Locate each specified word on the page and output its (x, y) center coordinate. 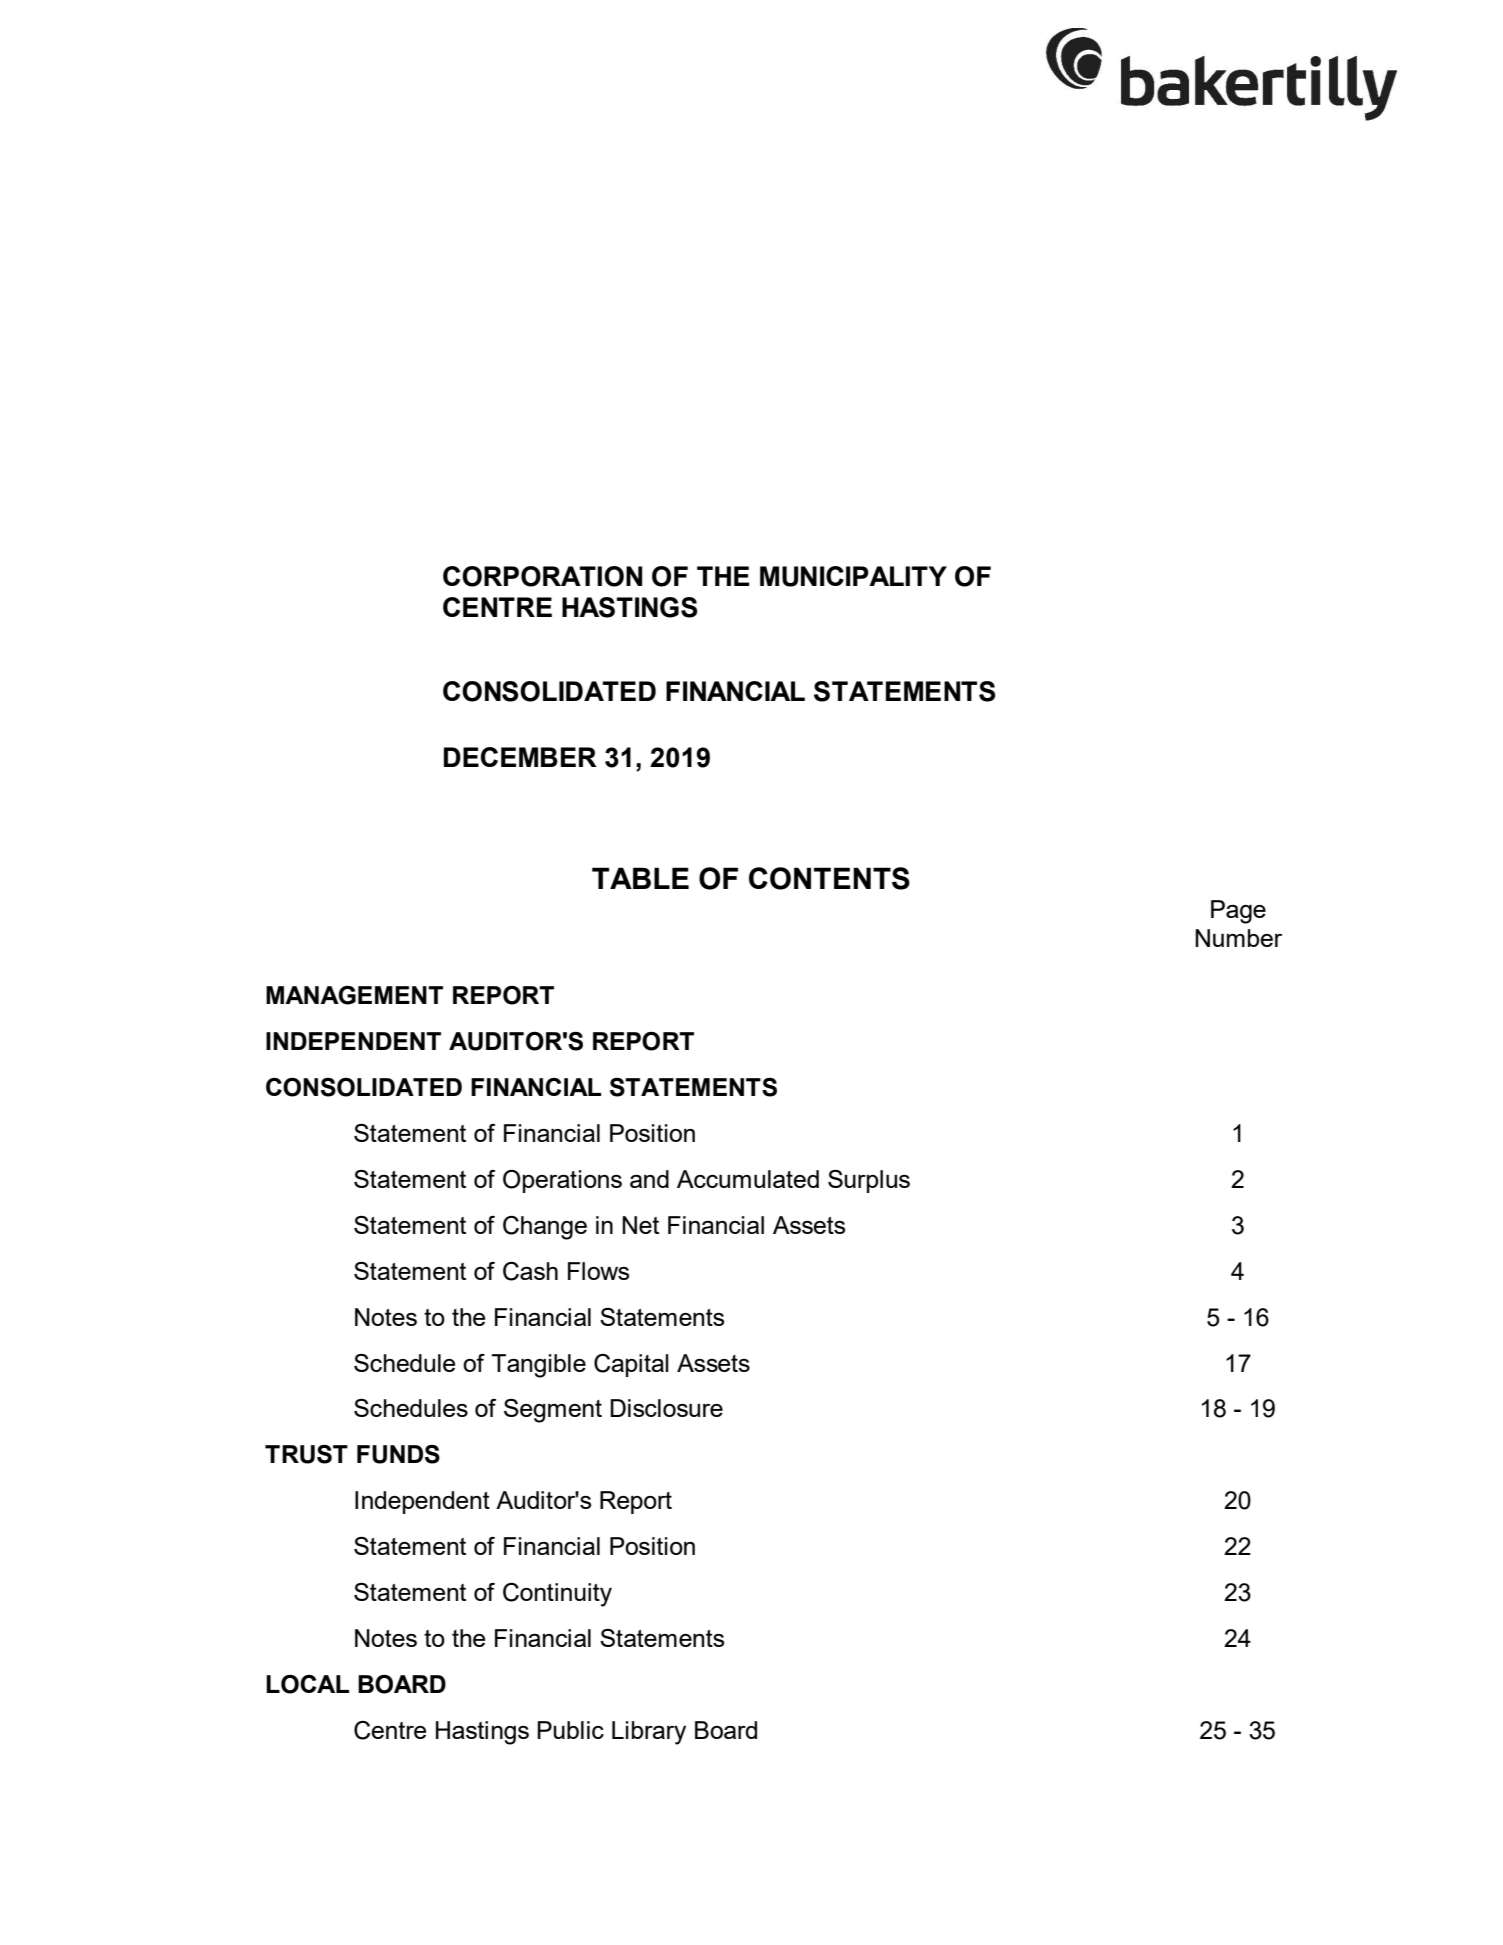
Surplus (869, 1181)
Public (570, 1730)
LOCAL (307, 1684)
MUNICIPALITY (853, 576)
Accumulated (748, 1179)
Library (649, 1733)
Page (1238, 912)
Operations (562, 1181)
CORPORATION (542, 576)
